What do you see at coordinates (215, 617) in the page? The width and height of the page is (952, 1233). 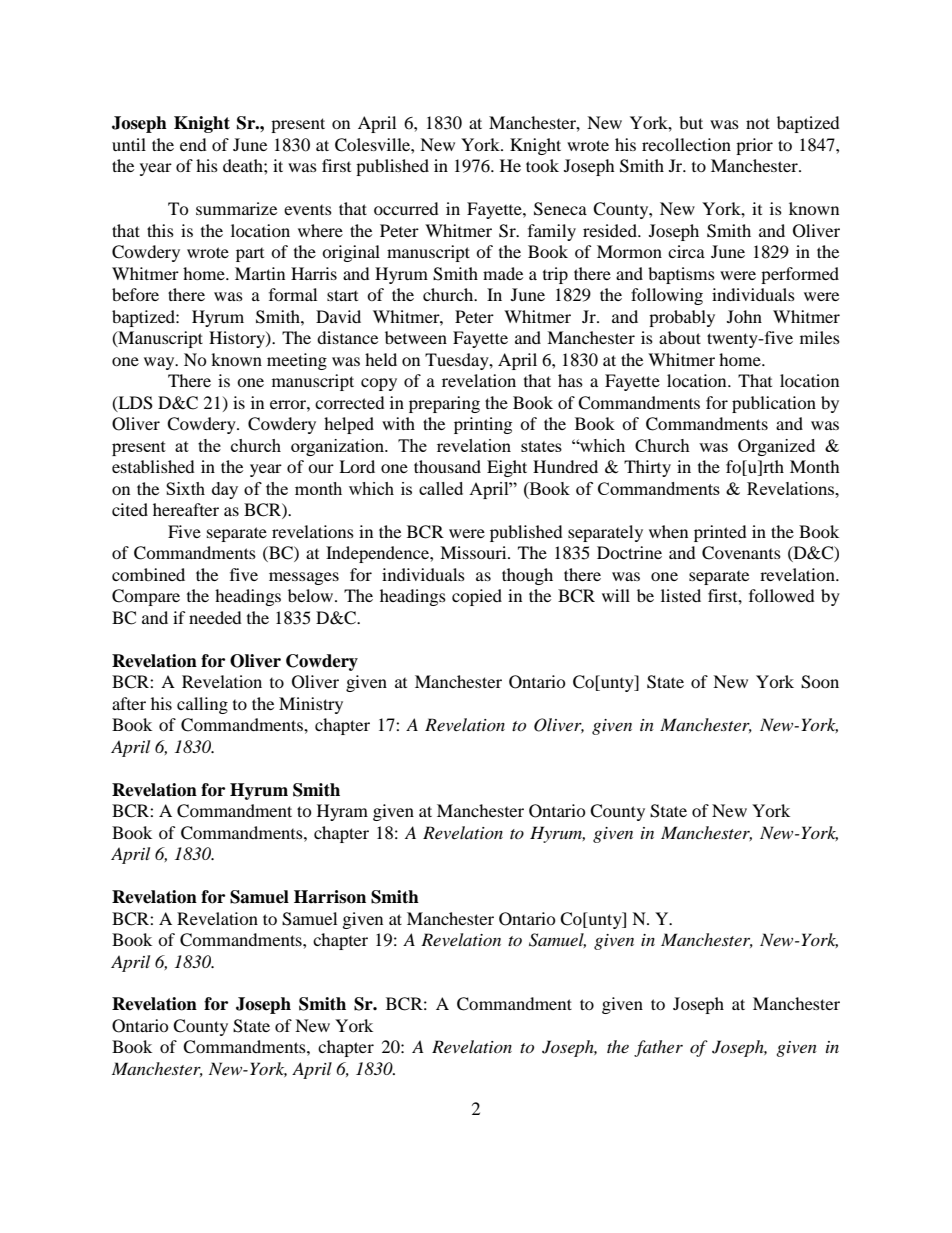 I see `needed` at bounding box center [215, 617].
